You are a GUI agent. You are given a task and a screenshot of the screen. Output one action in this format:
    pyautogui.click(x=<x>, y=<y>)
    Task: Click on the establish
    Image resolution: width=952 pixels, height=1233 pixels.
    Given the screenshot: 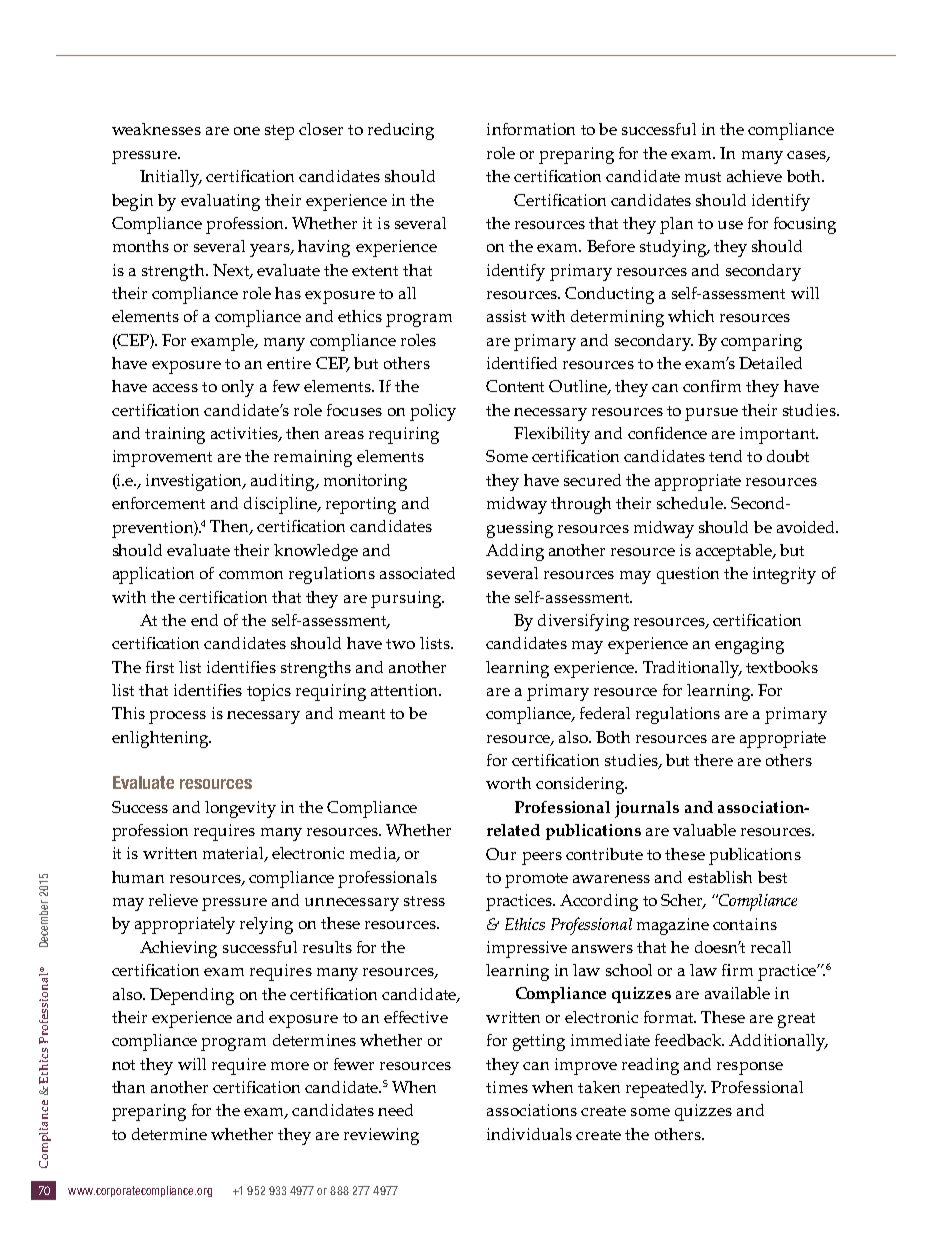 What is the action you would take?
    pyautogui.click(x=720, y=877)
